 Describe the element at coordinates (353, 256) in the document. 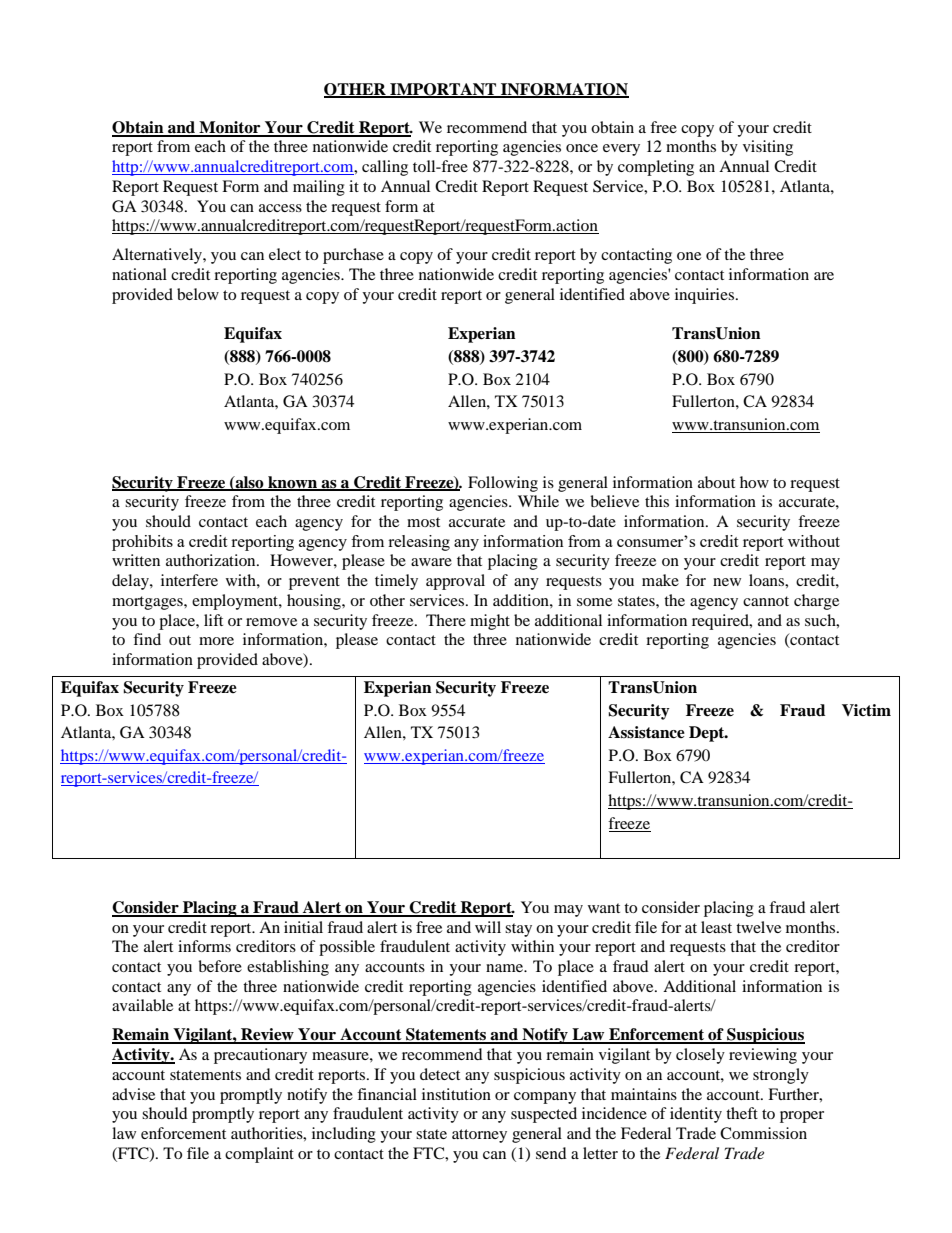

I see `purchase` at that location.
